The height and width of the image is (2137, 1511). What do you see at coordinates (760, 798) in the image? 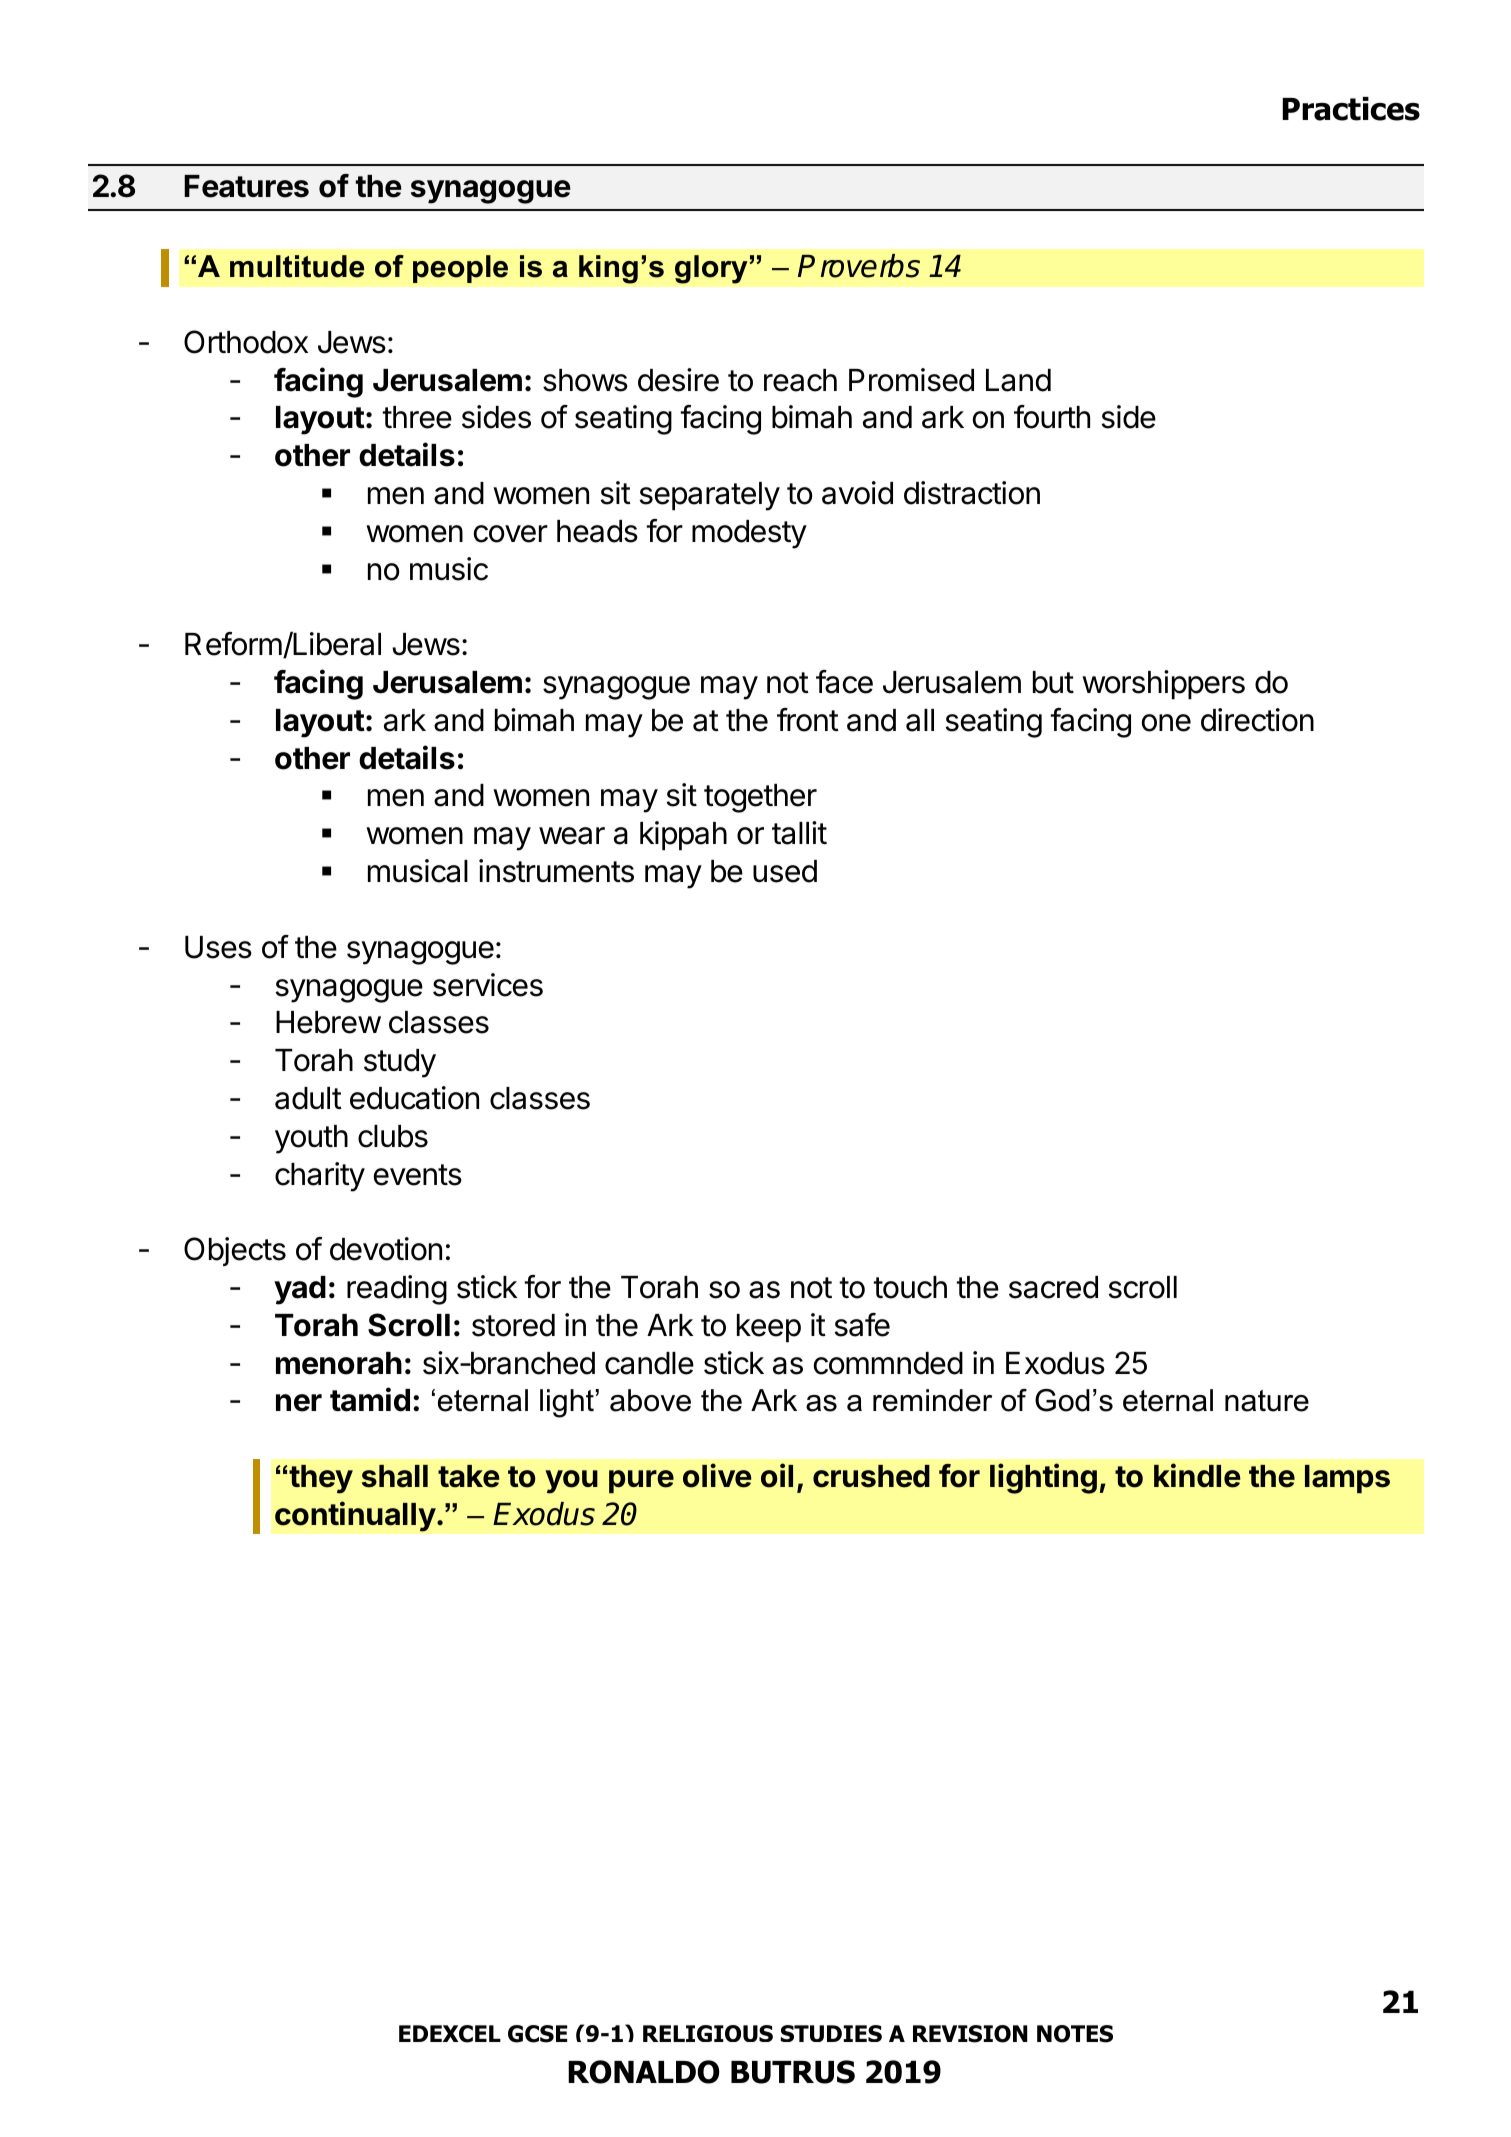
I see `together` at bounding box center [760, 798].
